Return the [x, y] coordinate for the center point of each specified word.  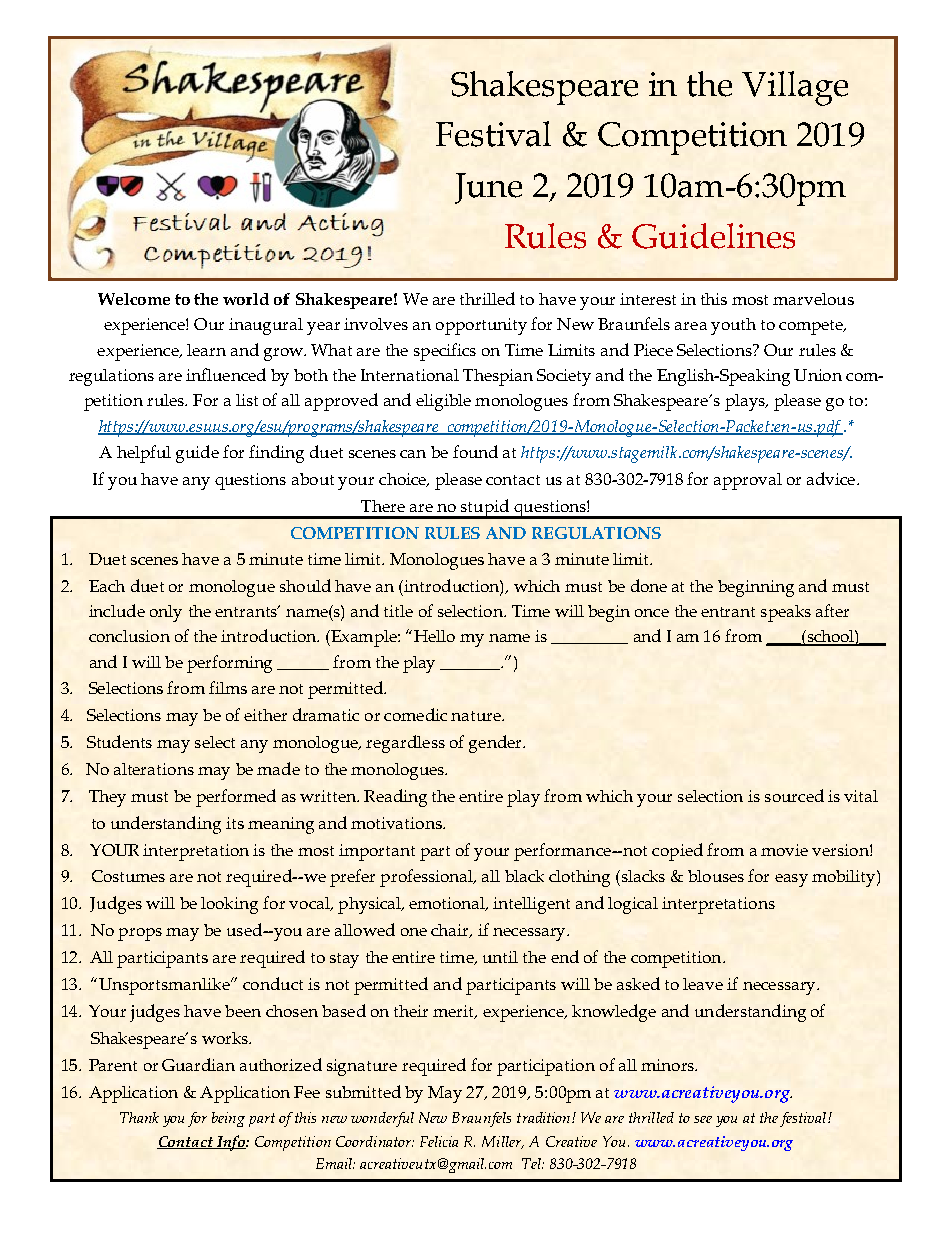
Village [795, 88]
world [246, 299]
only [166, 613]
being [228, 1119]
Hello [434, 636]
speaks [786, 613]
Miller [503, 1142]
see [703, 1119]
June [488, 188]
